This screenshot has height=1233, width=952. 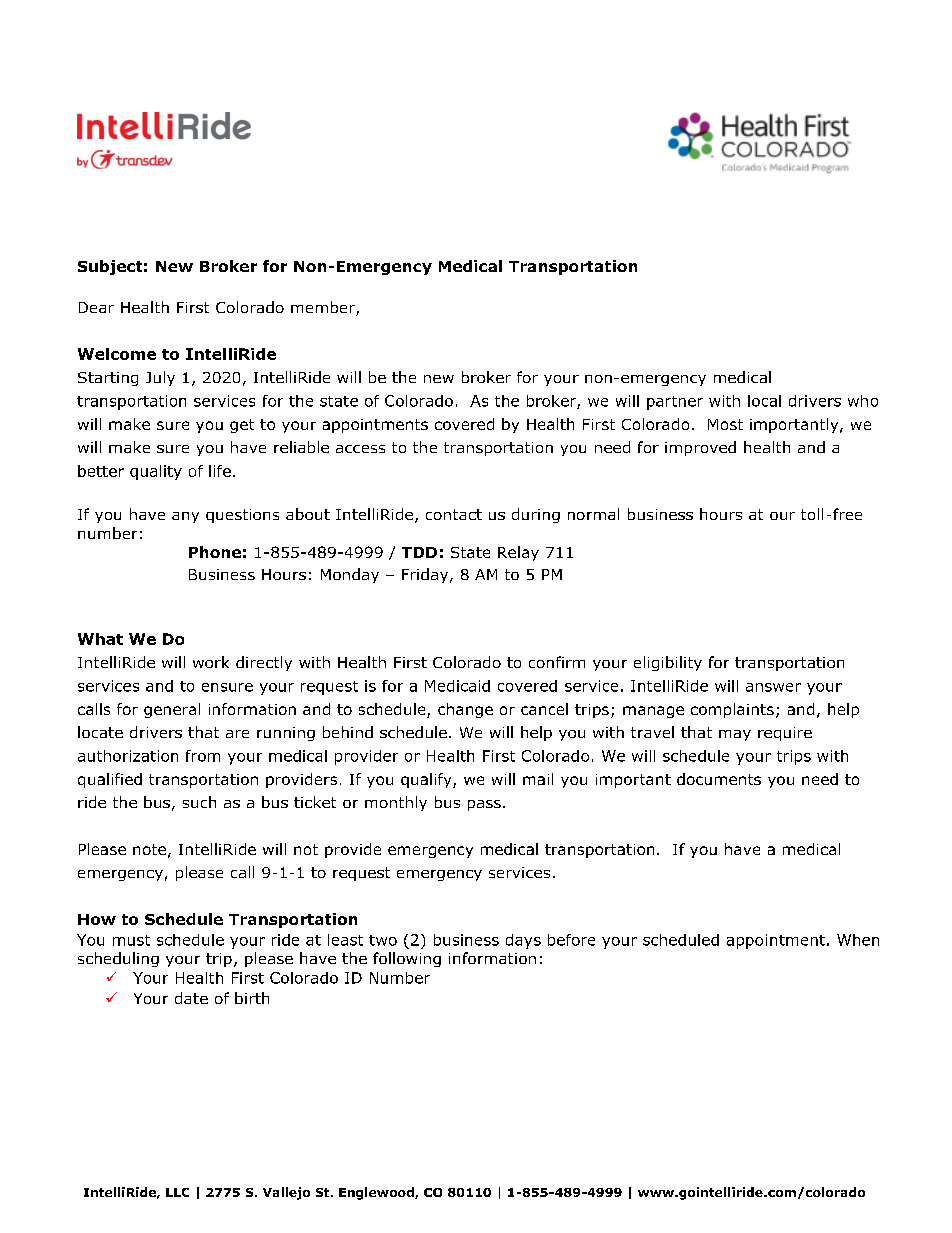 What do you see at coordinates (377, 1193) in the screenshot?
I see `Englewood` at bounding box center [377, 1193].
